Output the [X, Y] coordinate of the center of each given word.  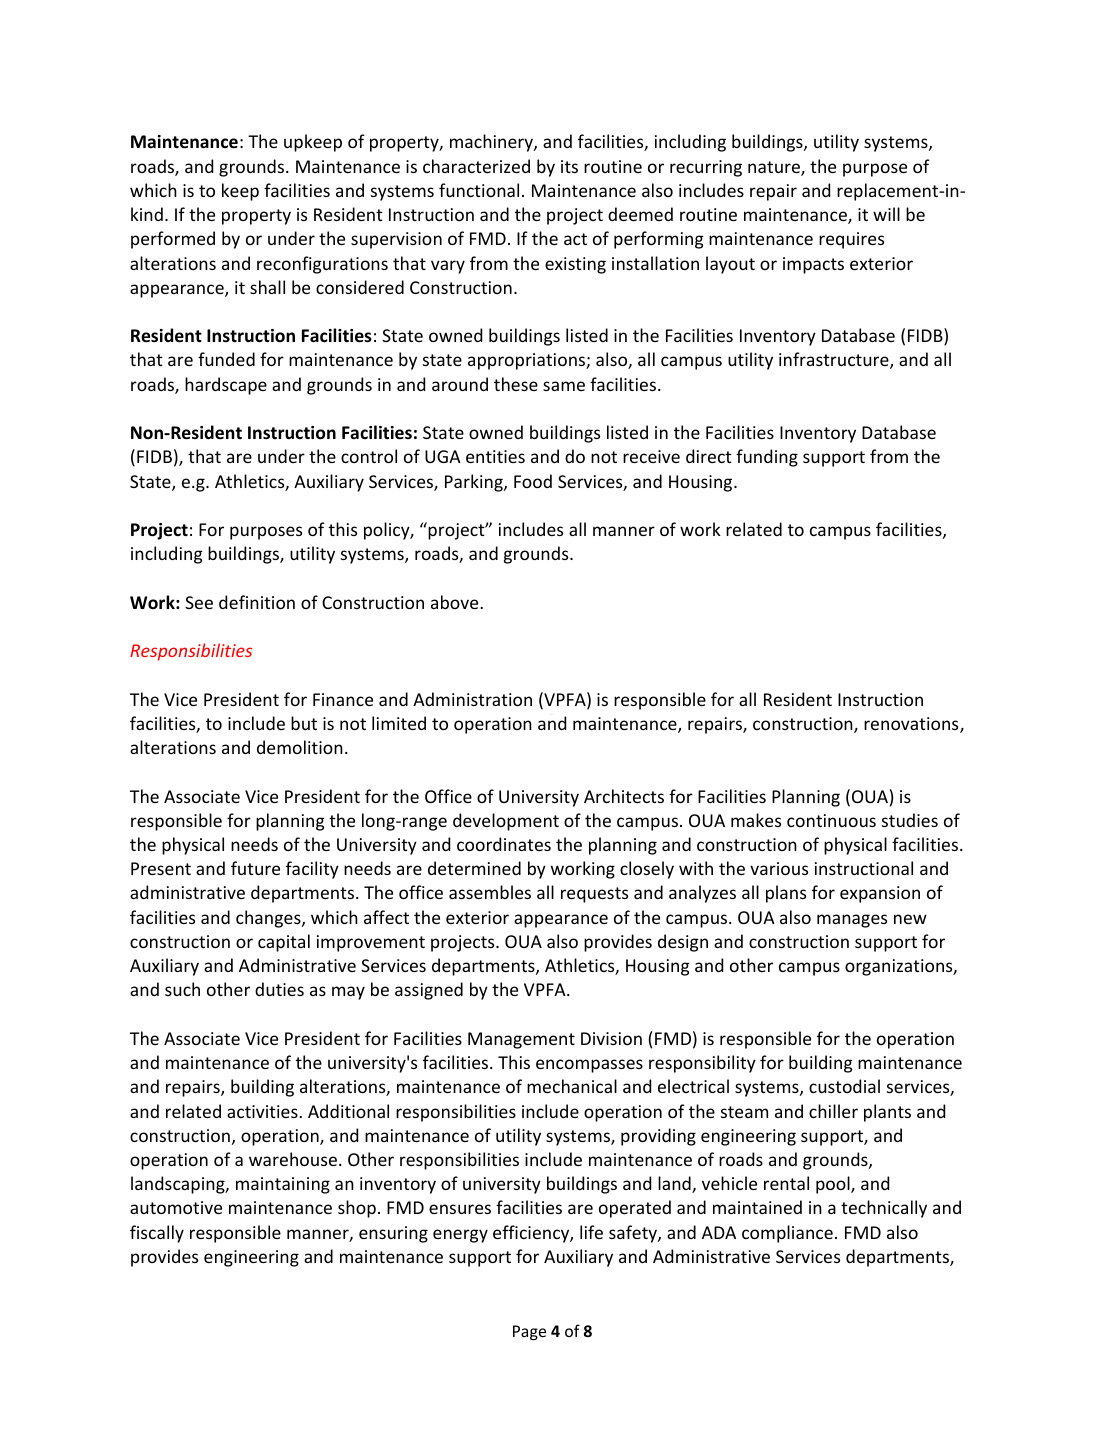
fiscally [157, 1234]
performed [173, 240]
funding [767, 458]
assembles [490, 892]
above [456, 602]
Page [529, 1333]
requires [851, 240]
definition [257, 602]
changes [269, 919]
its [569, 166]
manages [852, 921]
